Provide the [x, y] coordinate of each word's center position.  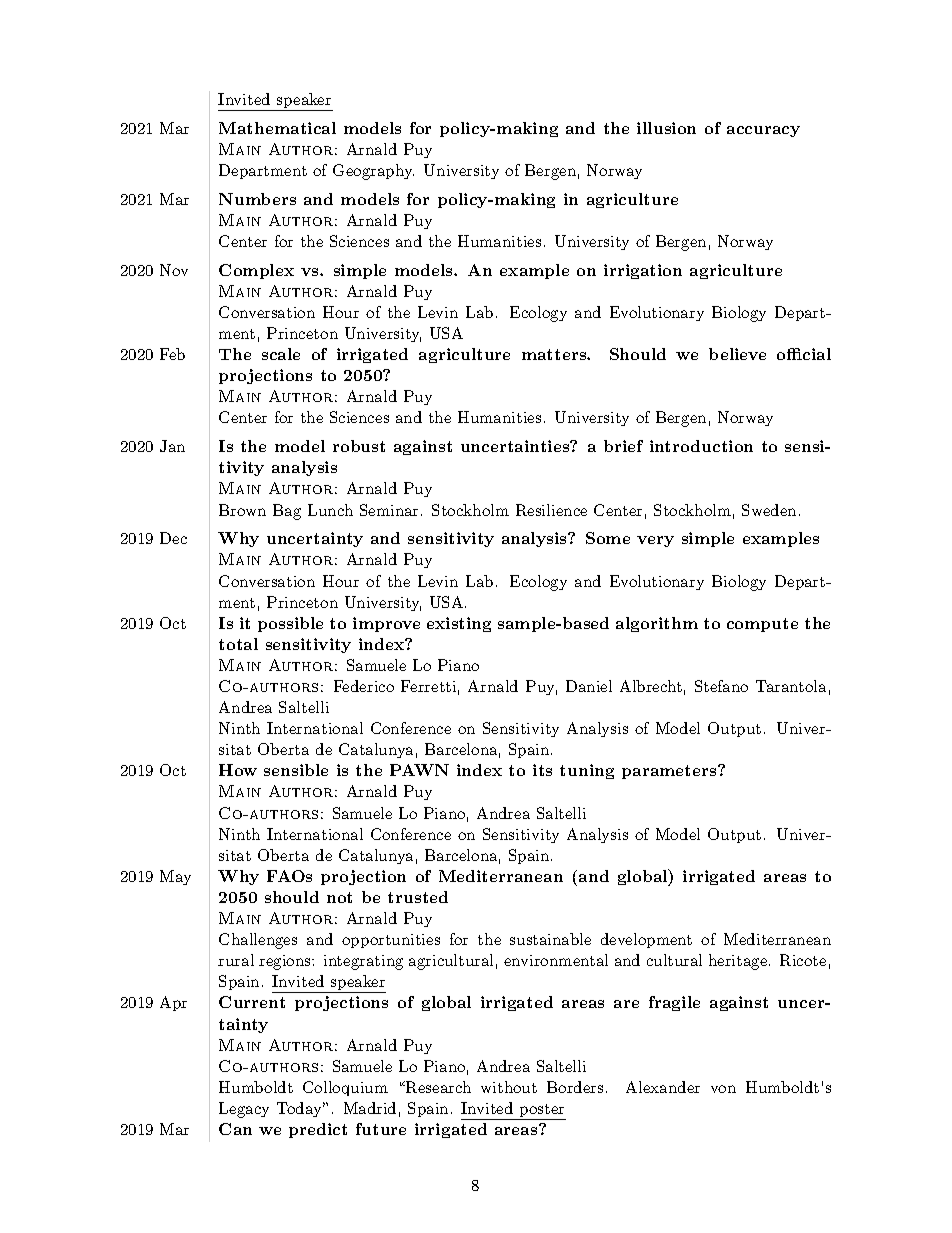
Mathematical [277, 128]
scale [281, 354]
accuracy [763, 131]
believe [737, 354]
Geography [373, 172]
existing [459, 624]
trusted [418, 897]
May [175, 877]
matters [555, 354]
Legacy [244, 1110]
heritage [738, 962]
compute [762, 625]
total [238, 644]
